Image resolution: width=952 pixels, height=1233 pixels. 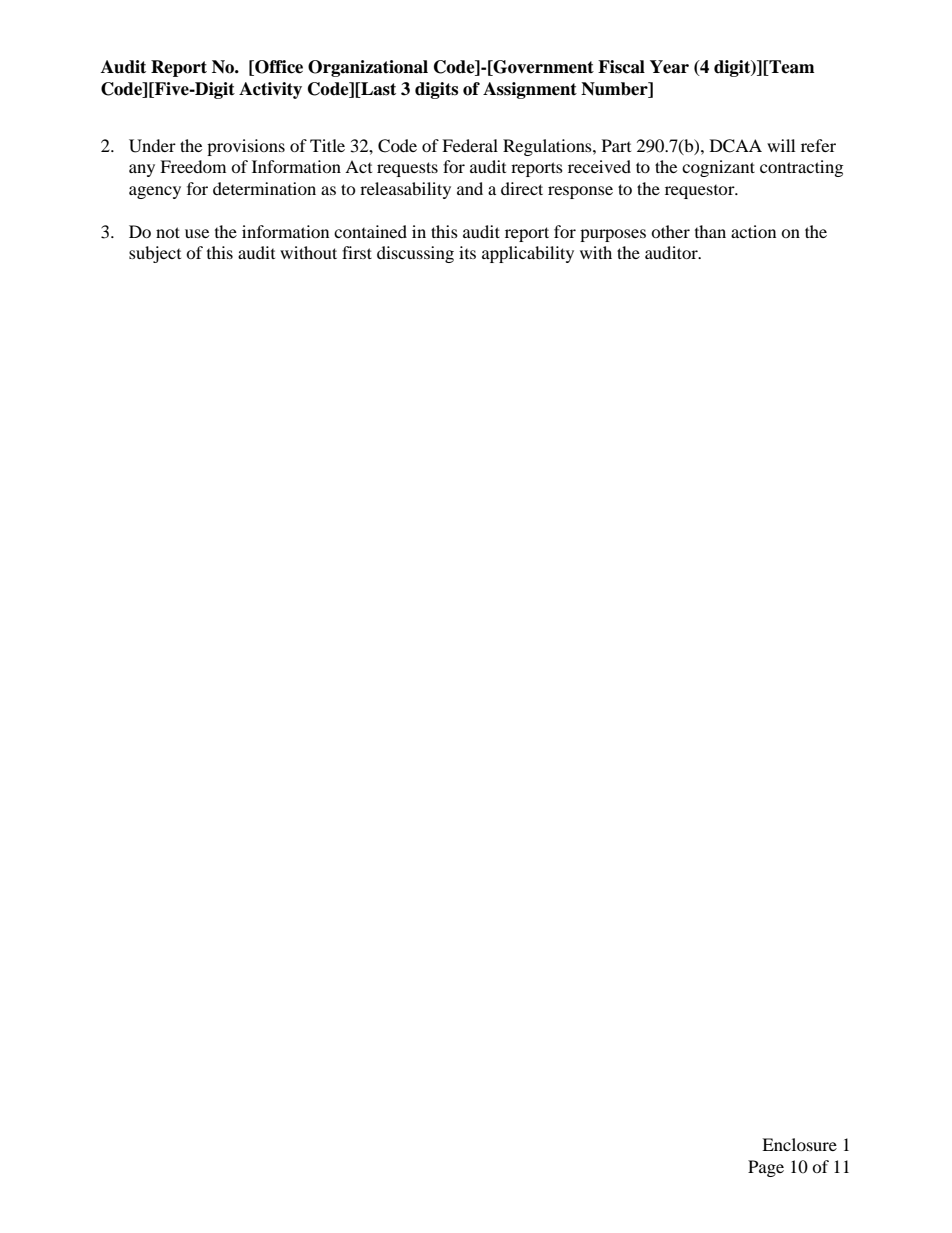 I want to click on will, so click(x=781, y=145).
